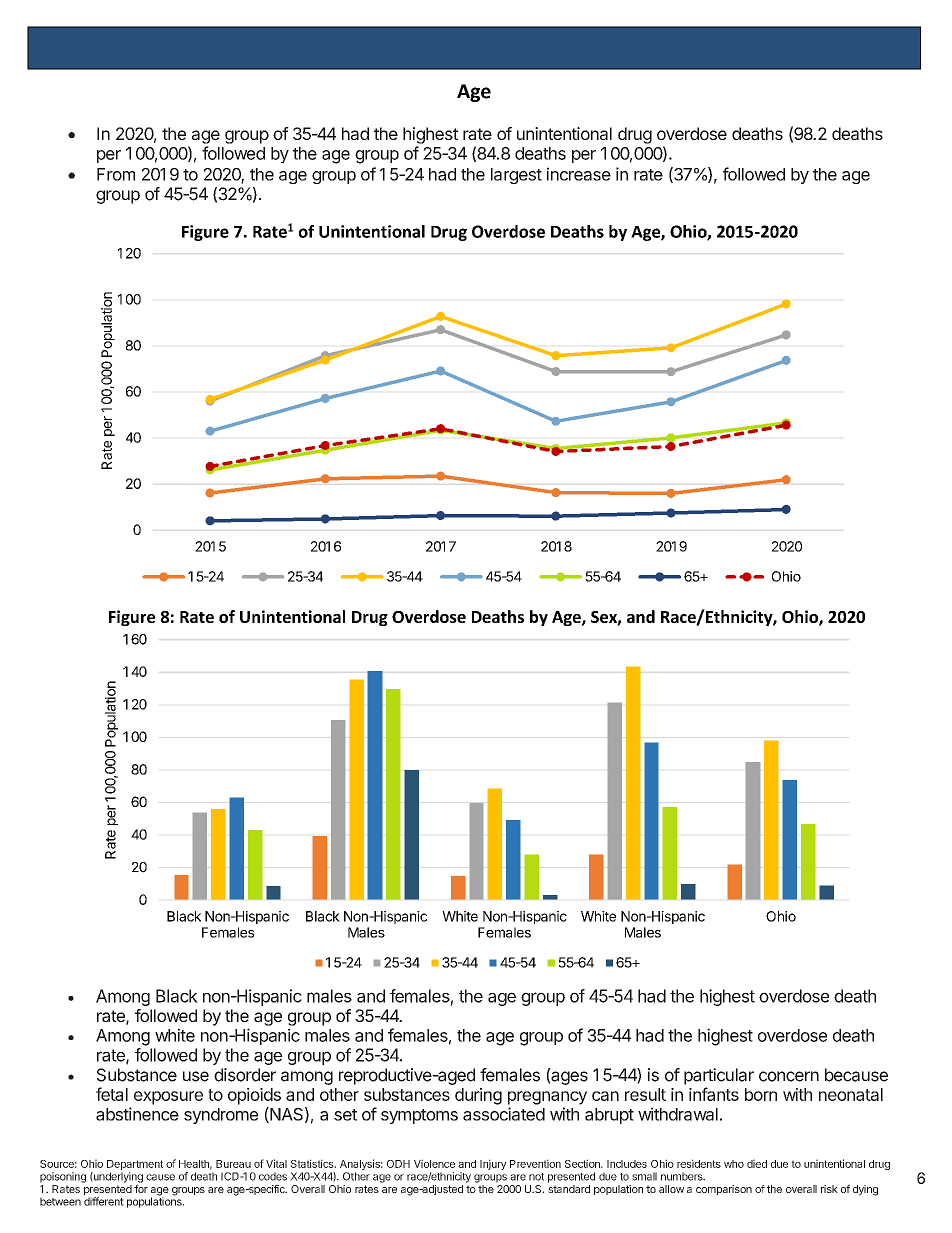  Describe the element at coordinates (112, 1094) in the document. I see `fetal` at that location.
